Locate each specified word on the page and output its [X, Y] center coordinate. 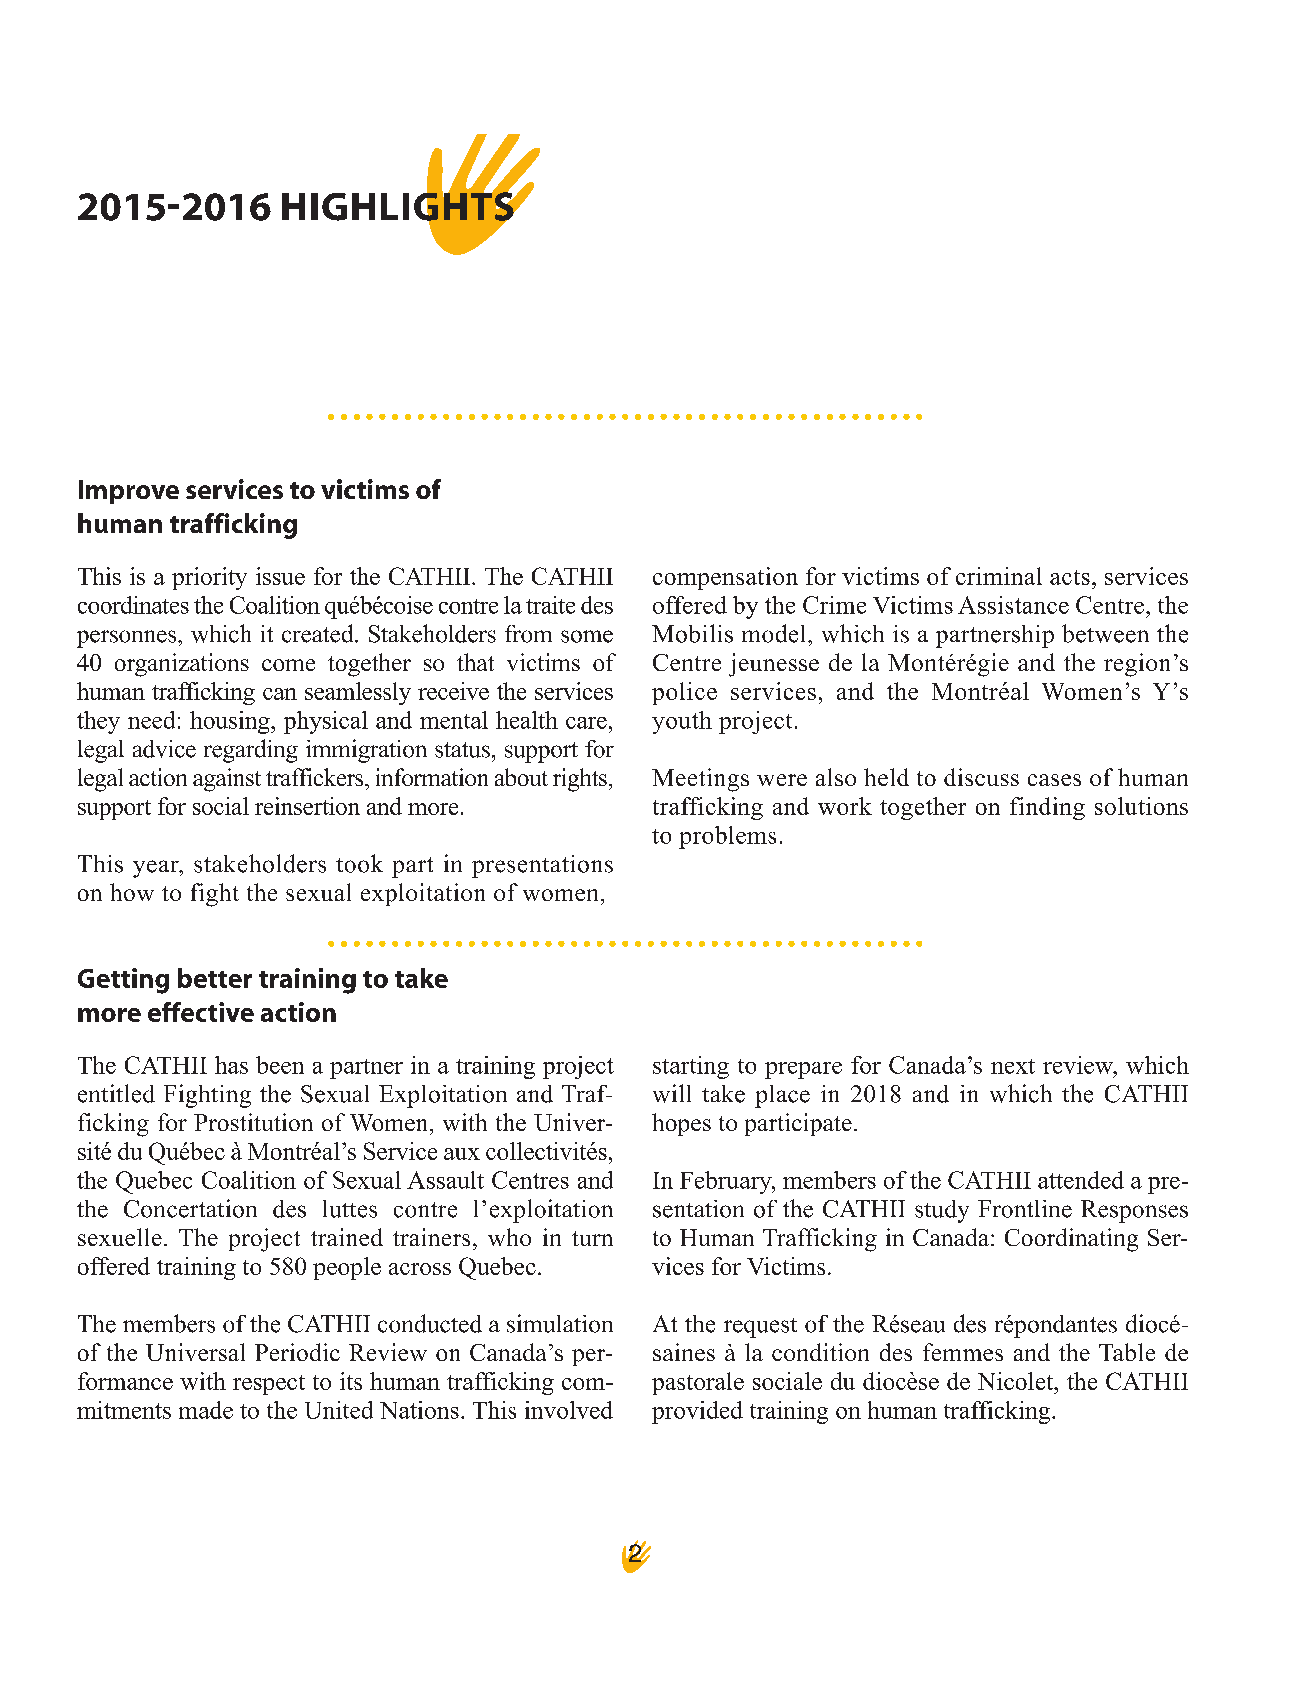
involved [569, 1410]
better [215, 978]
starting [691, 1067]
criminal [999, 576]
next [1013, 1066]
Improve [129, 492]
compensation [725, 578]
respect [269, 1385]
